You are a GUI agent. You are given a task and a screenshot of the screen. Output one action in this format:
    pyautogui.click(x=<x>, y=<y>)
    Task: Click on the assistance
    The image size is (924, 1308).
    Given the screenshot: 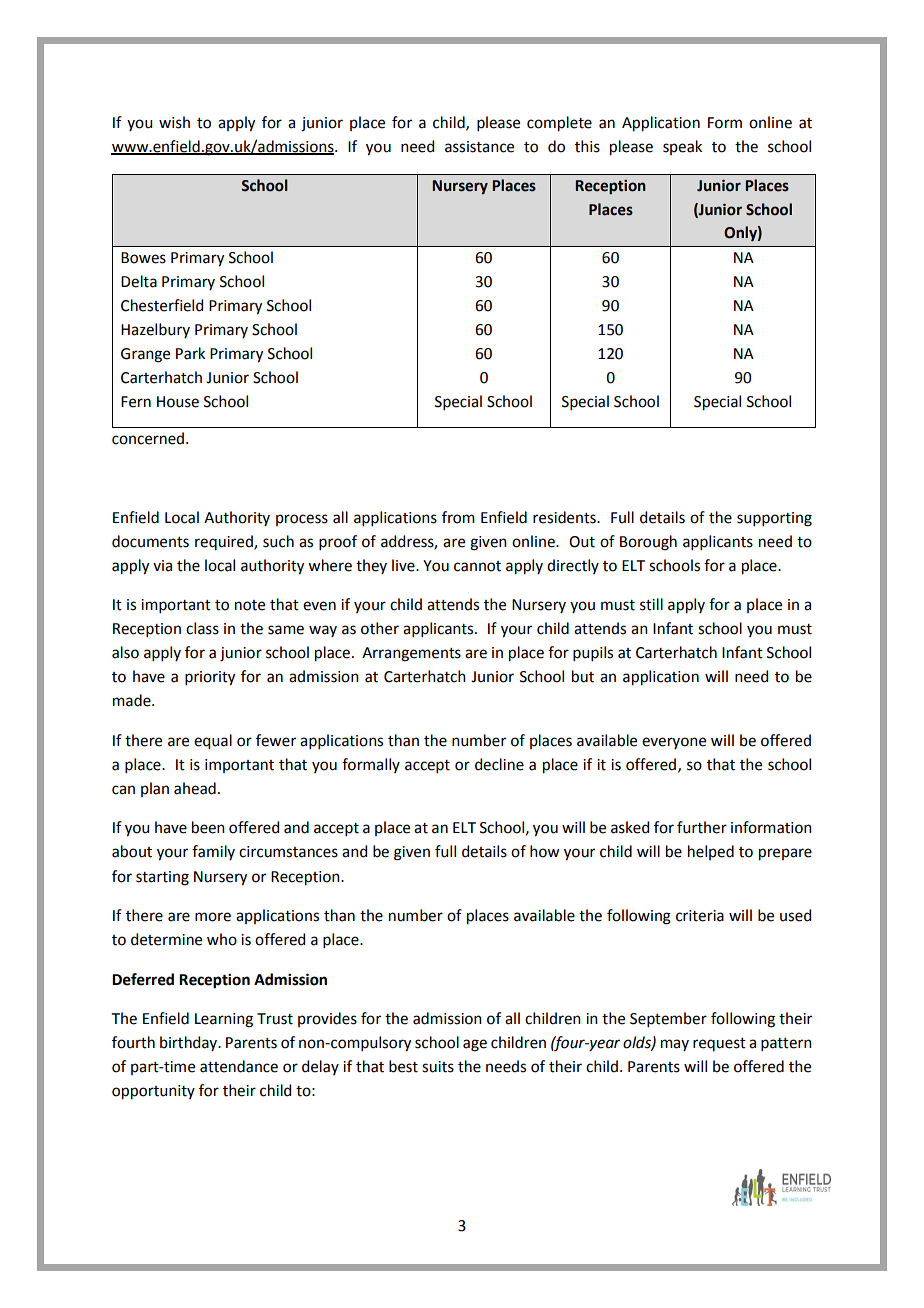 What is the action you would take?
    pyautogui.click(x=479, y=147)
